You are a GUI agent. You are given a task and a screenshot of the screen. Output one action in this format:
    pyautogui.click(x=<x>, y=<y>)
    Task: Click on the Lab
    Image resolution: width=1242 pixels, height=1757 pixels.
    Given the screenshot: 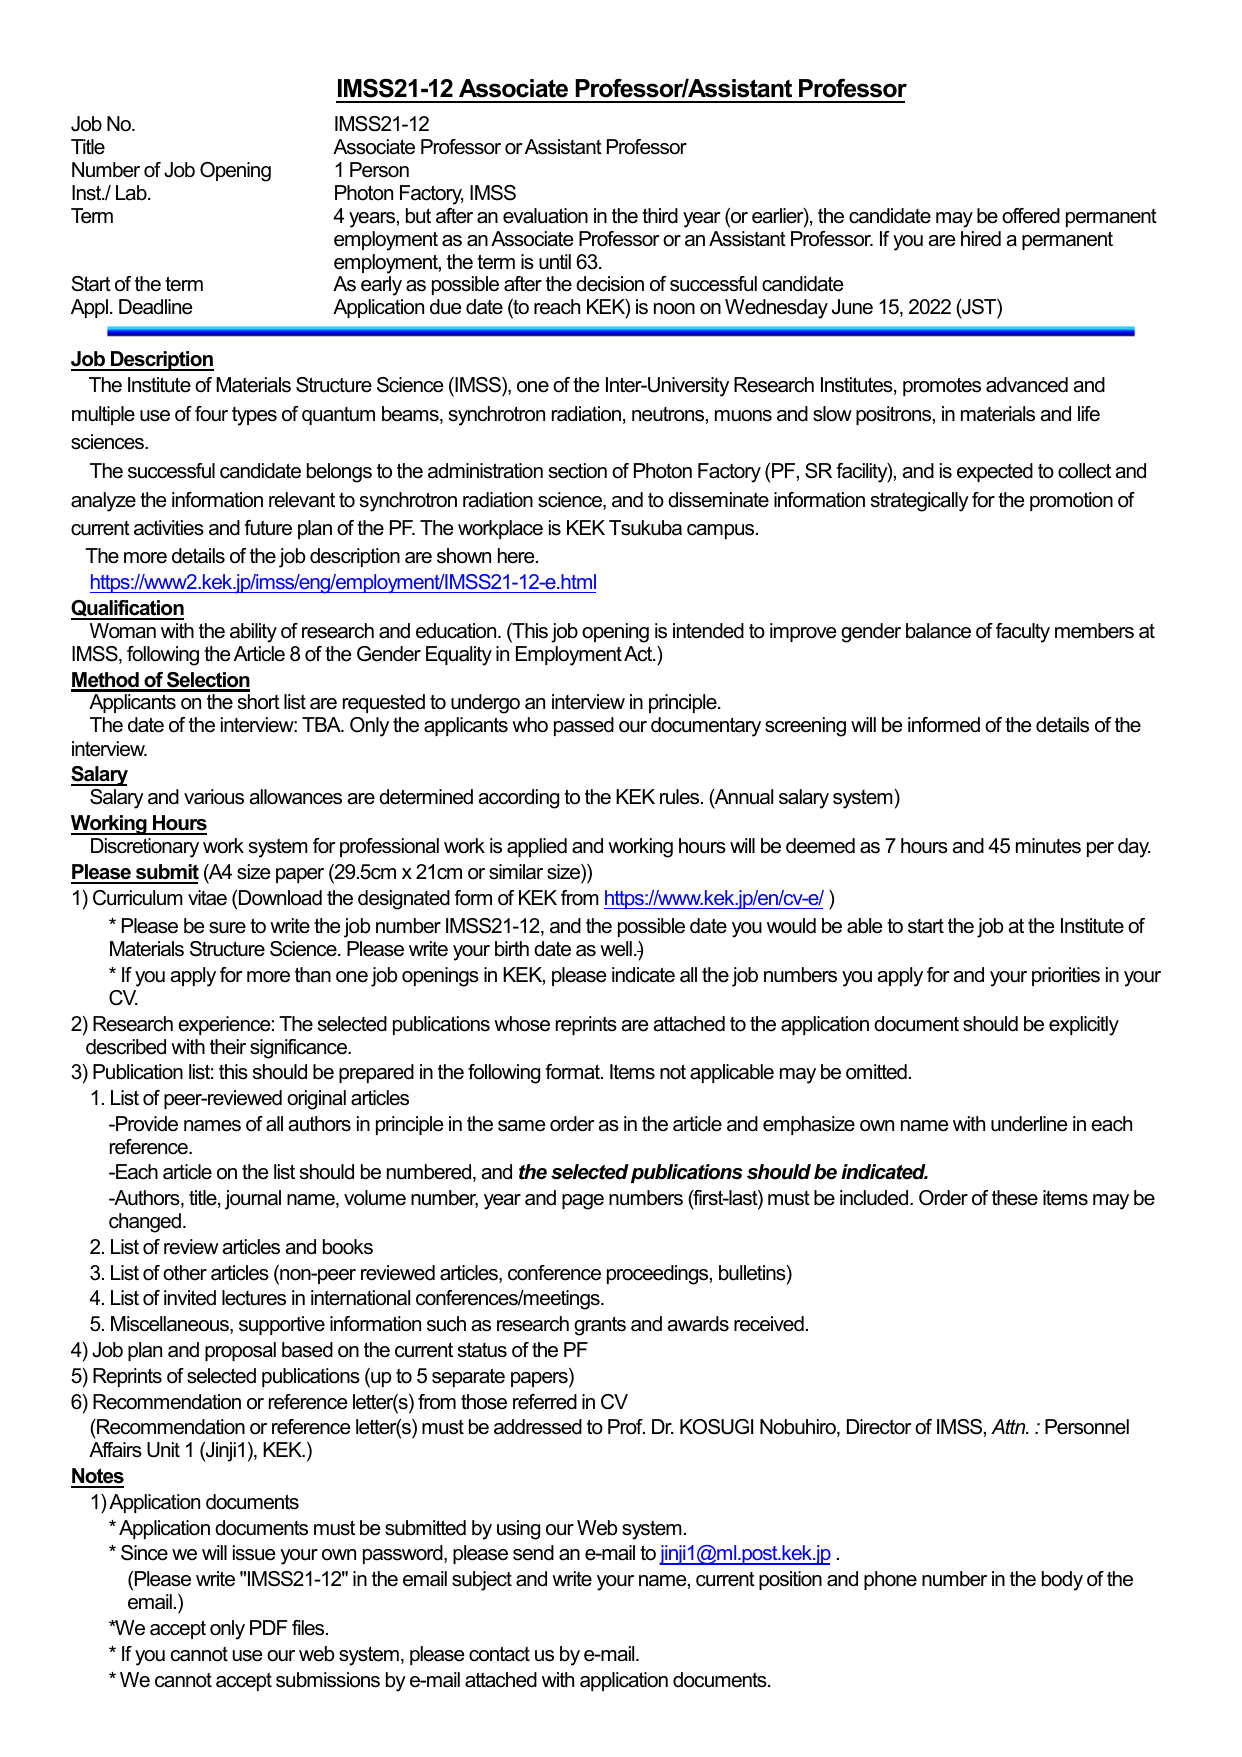 What is the action you would take?
    pyautogui.click(x=132, y=193)
